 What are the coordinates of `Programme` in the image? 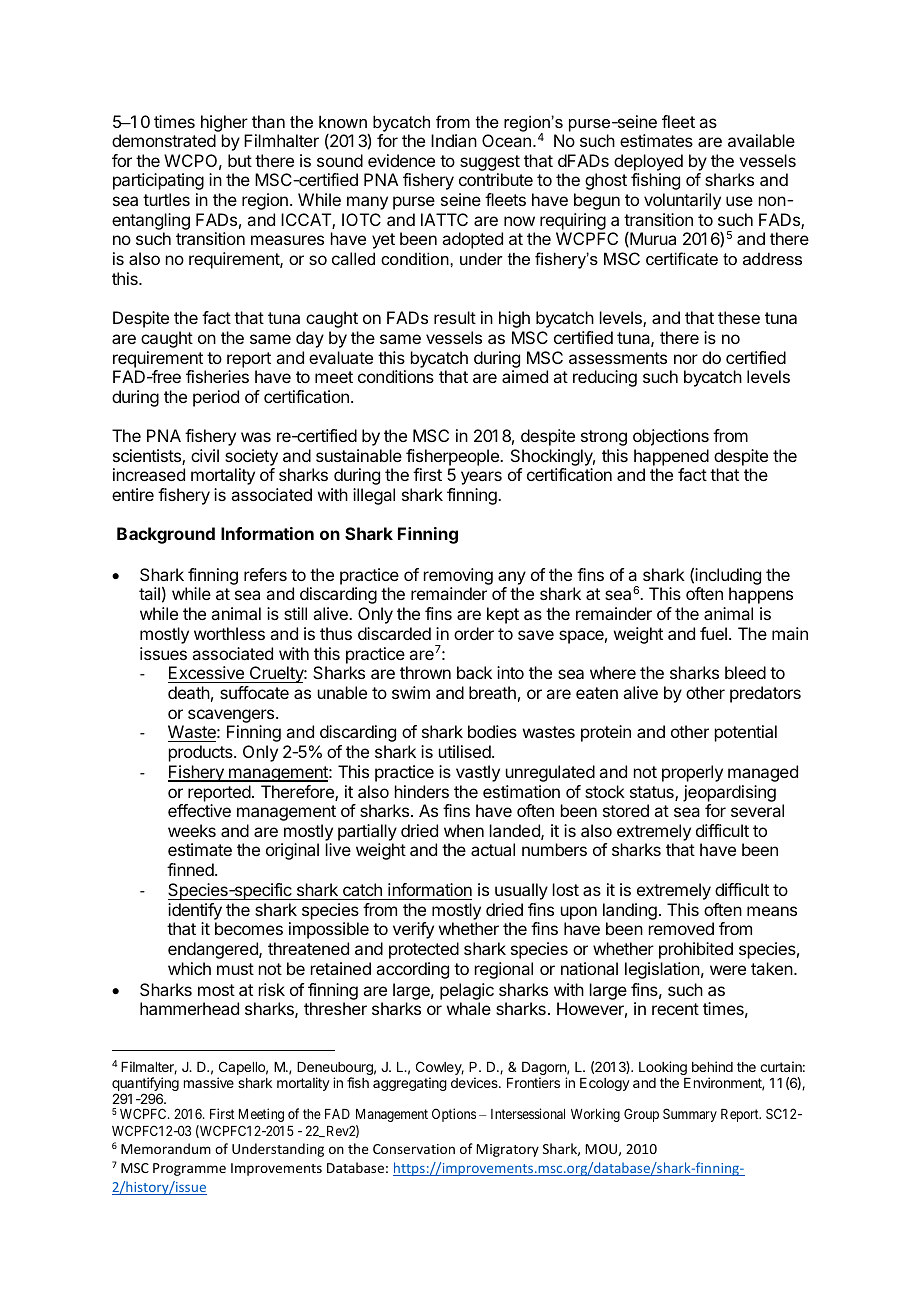 It's located at (189, 1169).
